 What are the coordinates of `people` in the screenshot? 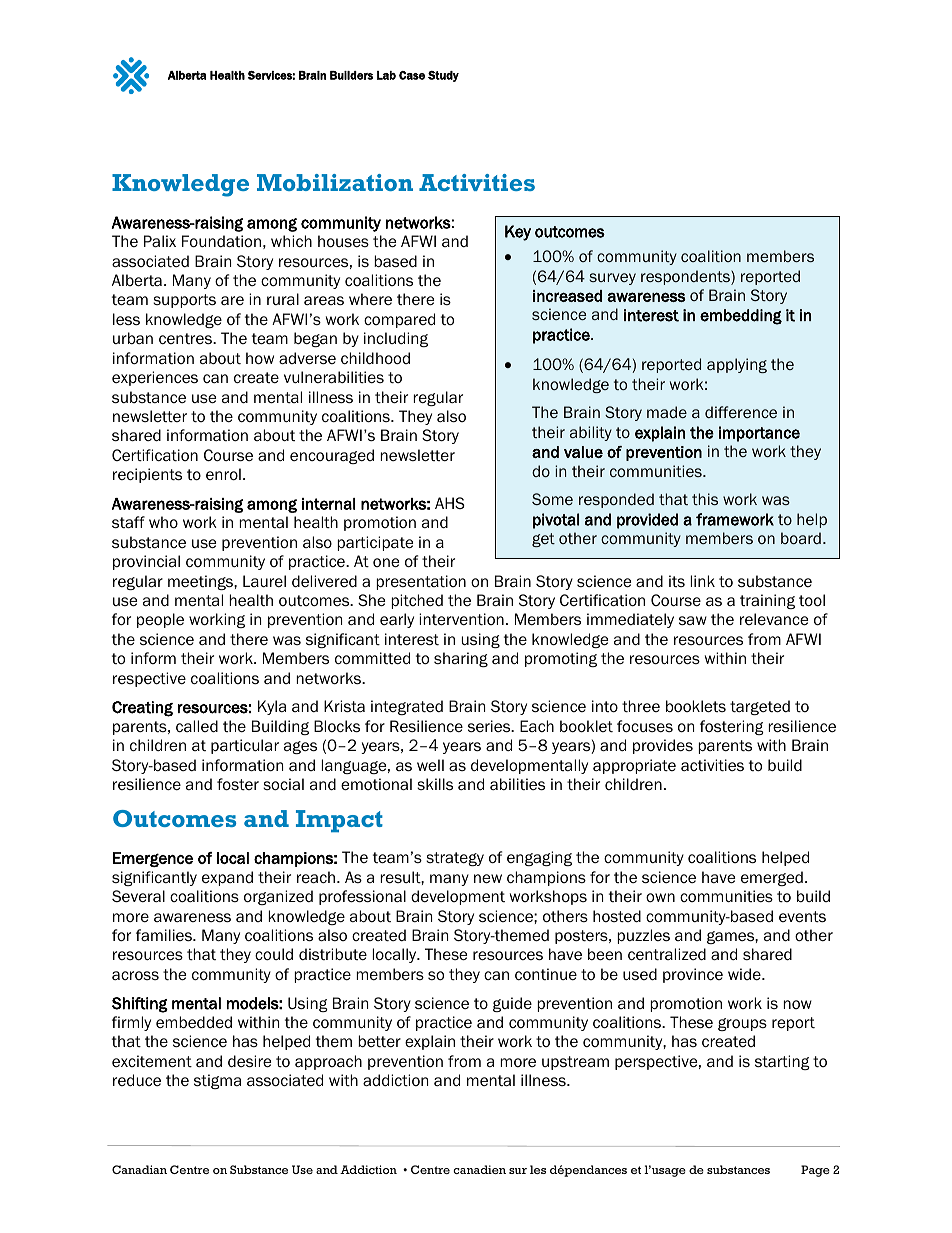 It's located at (160, 620).
